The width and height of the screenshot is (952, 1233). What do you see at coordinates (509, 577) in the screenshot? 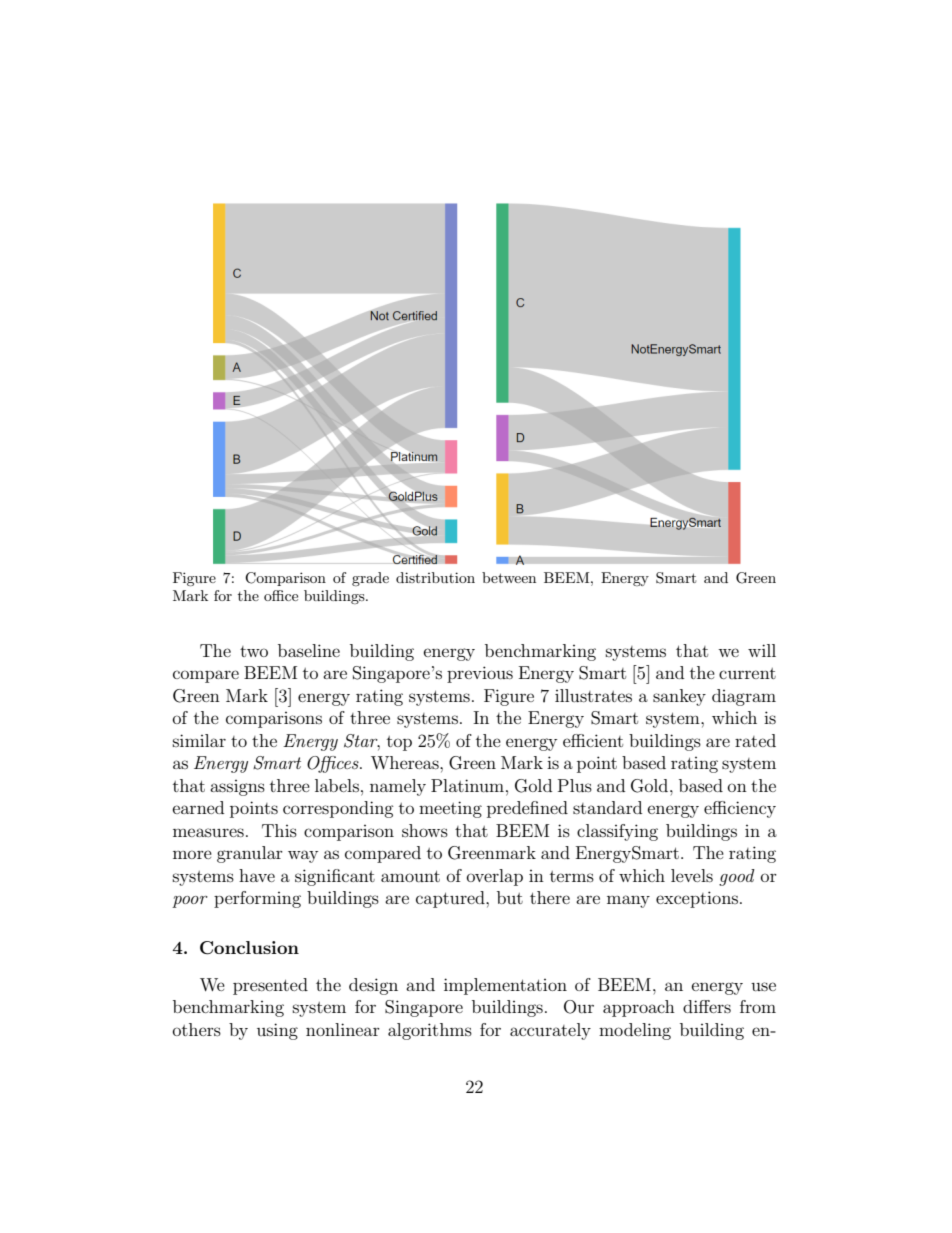
I see `between` at bounding box center [509, 577].
